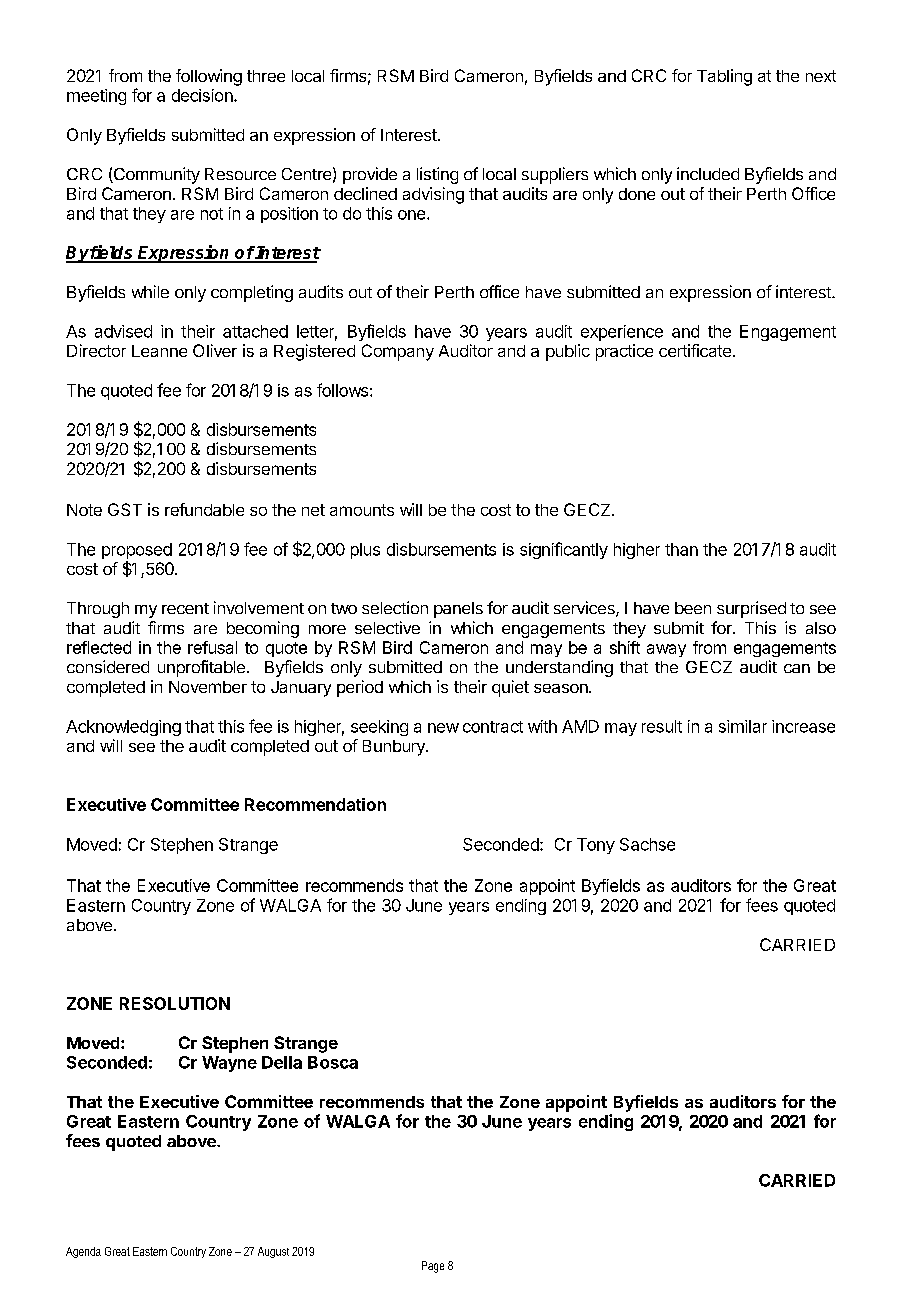 The height and width of the image is (1308, 924). What do you see at coordinates (315, 804) in the image?
I see `Recommendation` at bounding box center [315, 804].
